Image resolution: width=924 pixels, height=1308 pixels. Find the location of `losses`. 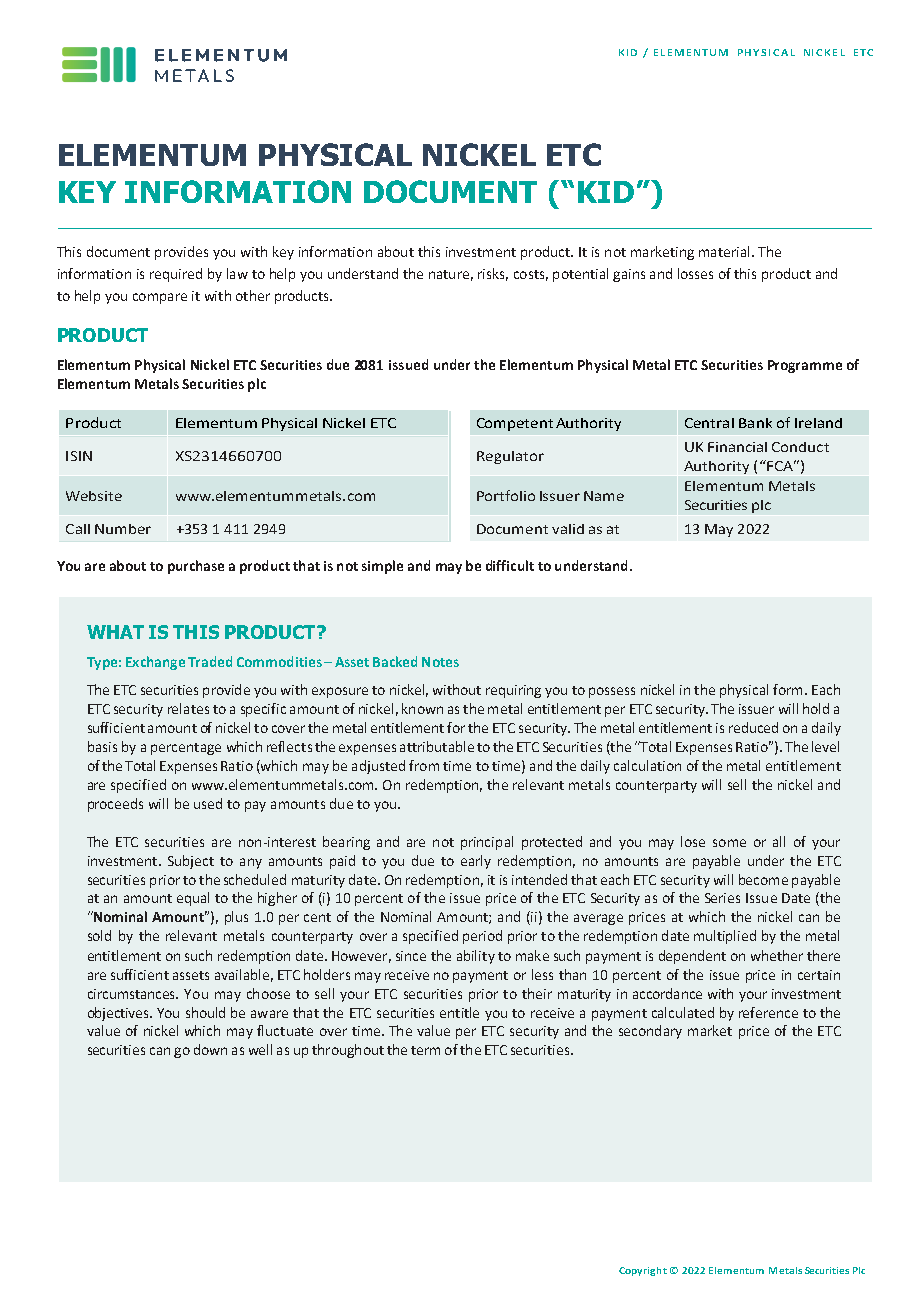

losses is located at coordinates (695, 273).
